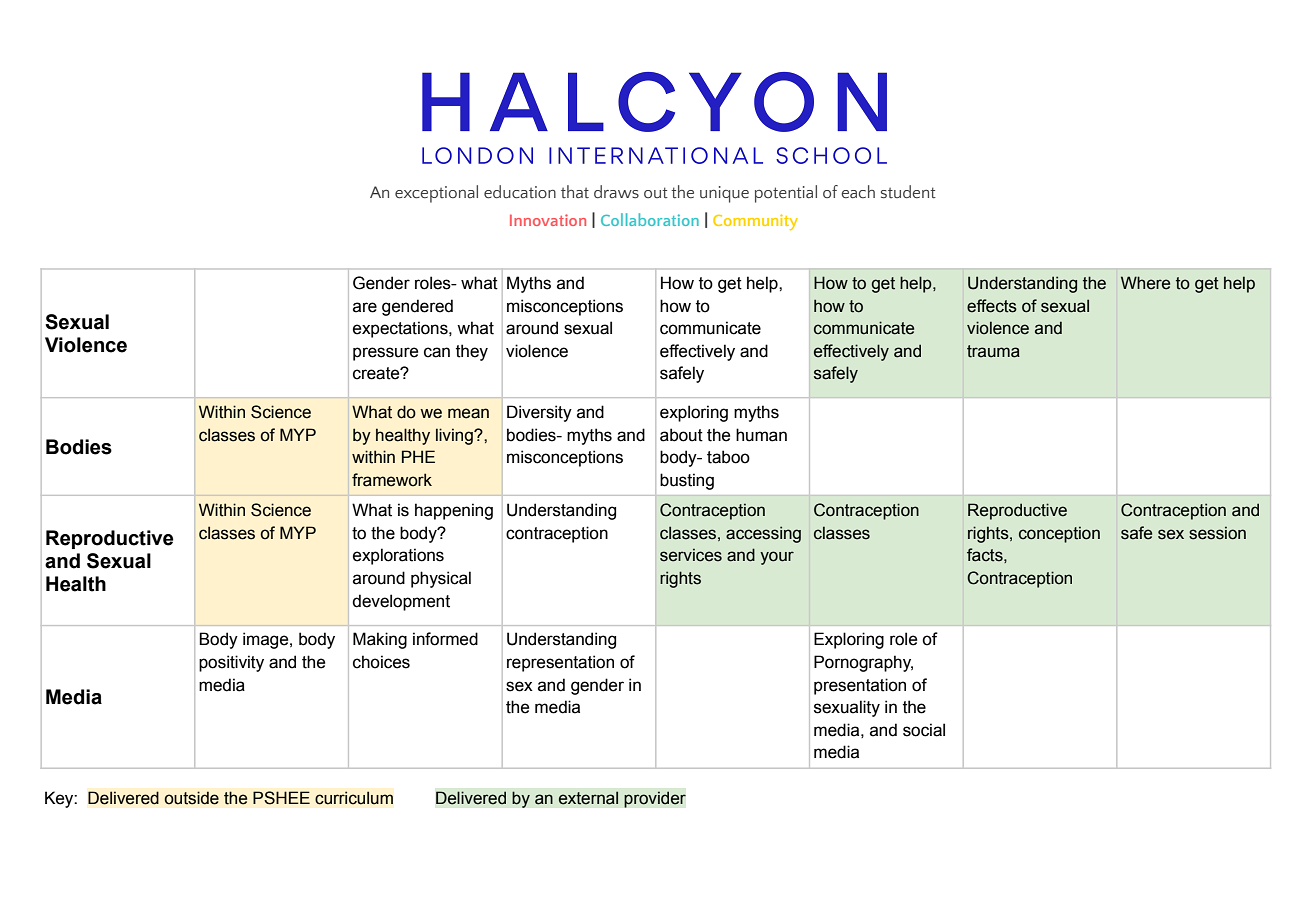  What do you see at coordinates (924, 730) in the image?
I see `social` at bounding box center [924, 730].
